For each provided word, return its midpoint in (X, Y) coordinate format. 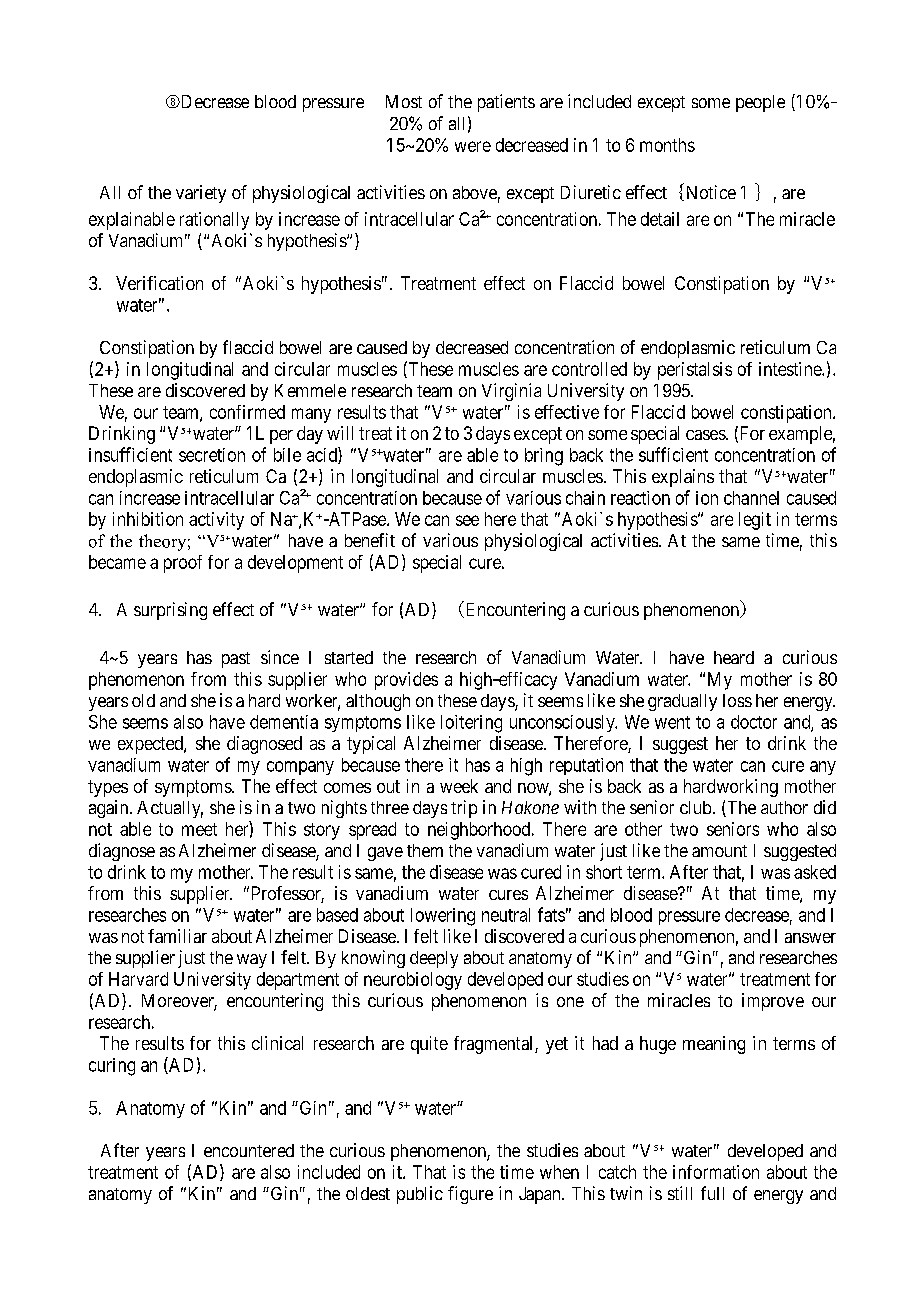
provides (406, 681)
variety (201, 194)
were (473, 146)
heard (734, 657)
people (760, 103)
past (236, 660)
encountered (249, 1150)
